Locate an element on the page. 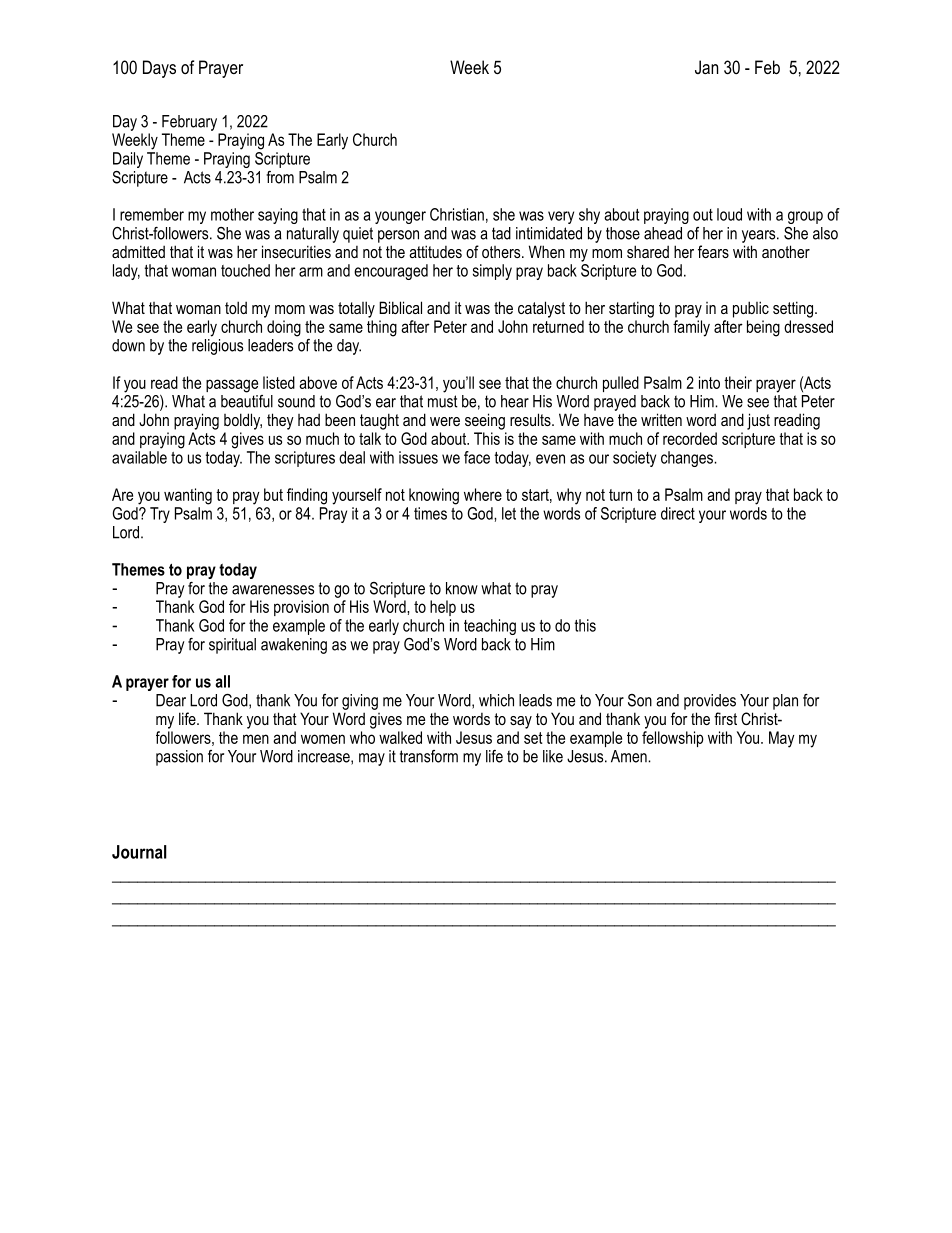  transform is located at coordinates (429, 756).
